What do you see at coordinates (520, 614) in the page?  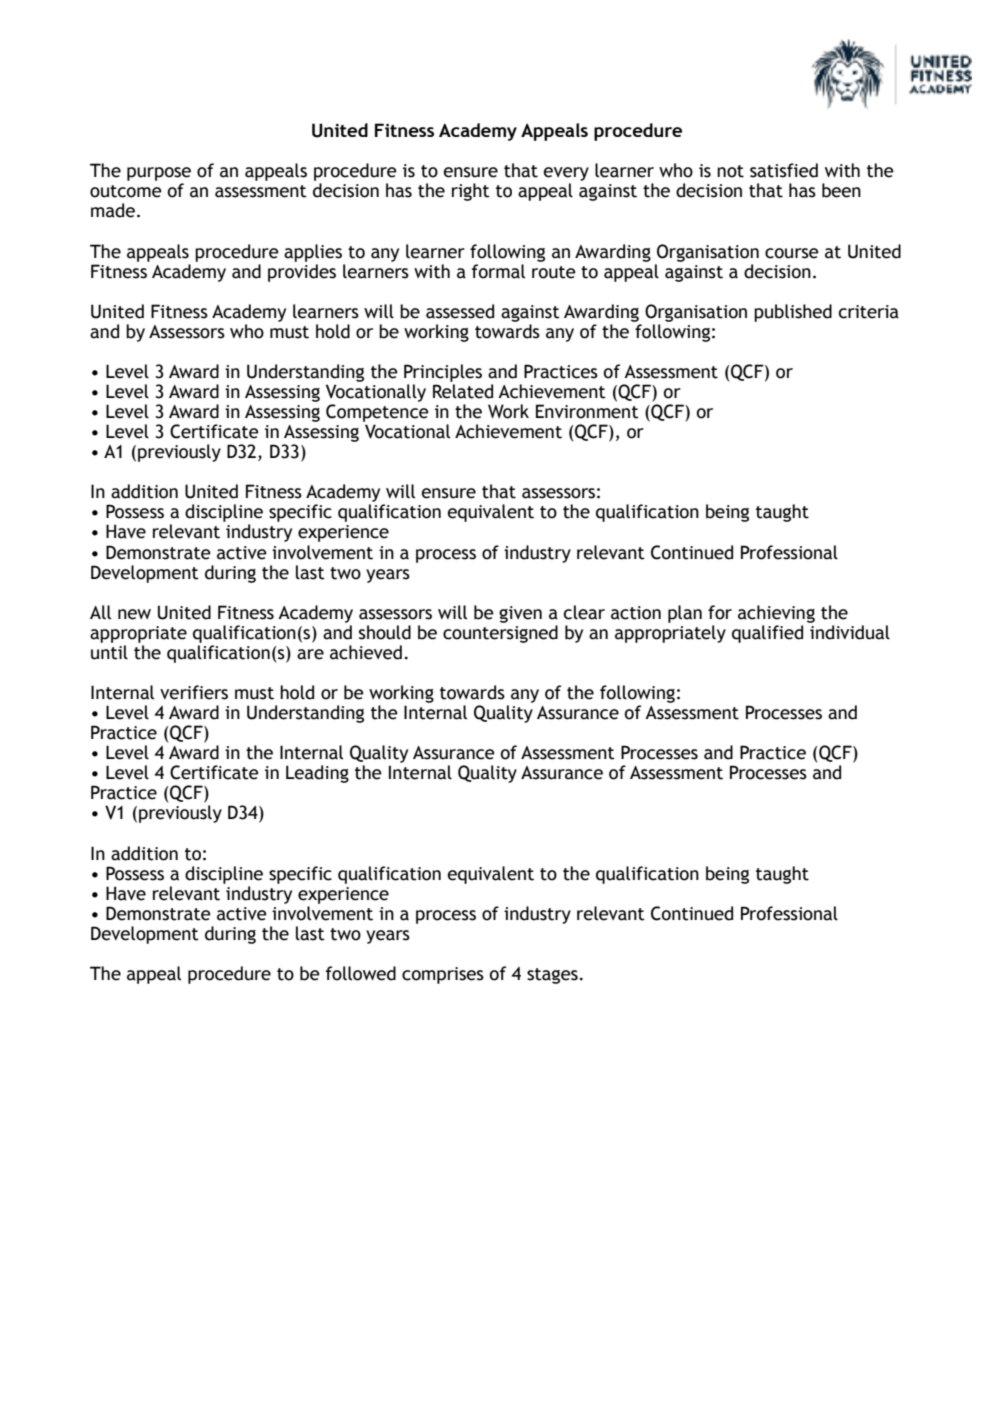 I see `given` at bounding box center [520, 614].
